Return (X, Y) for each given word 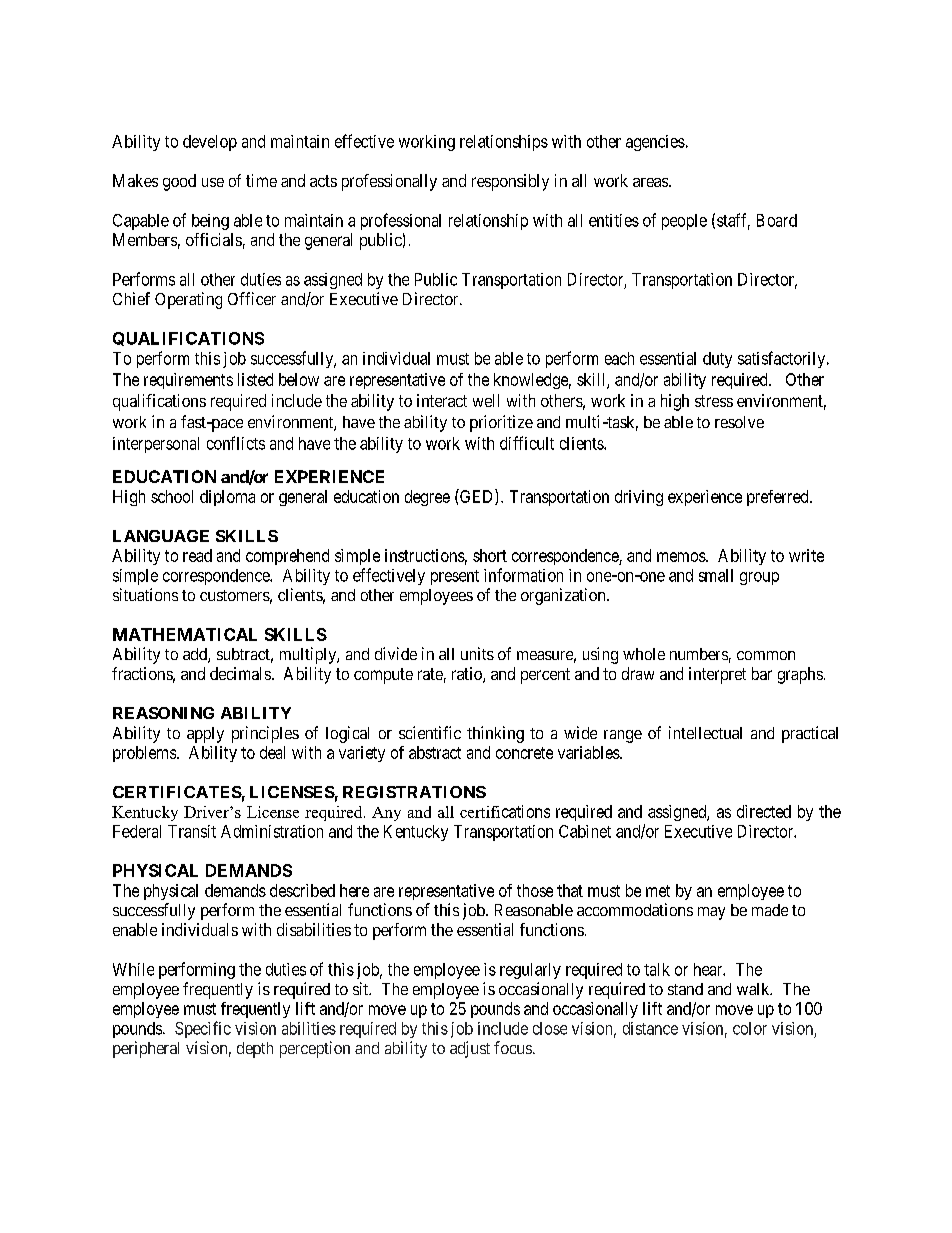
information (523, 575)
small (716, 575)
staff (733, 221)
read (197, 555)
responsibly (510, 182)
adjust (470, 1049)
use (213, 182)
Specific (203, 1029)
